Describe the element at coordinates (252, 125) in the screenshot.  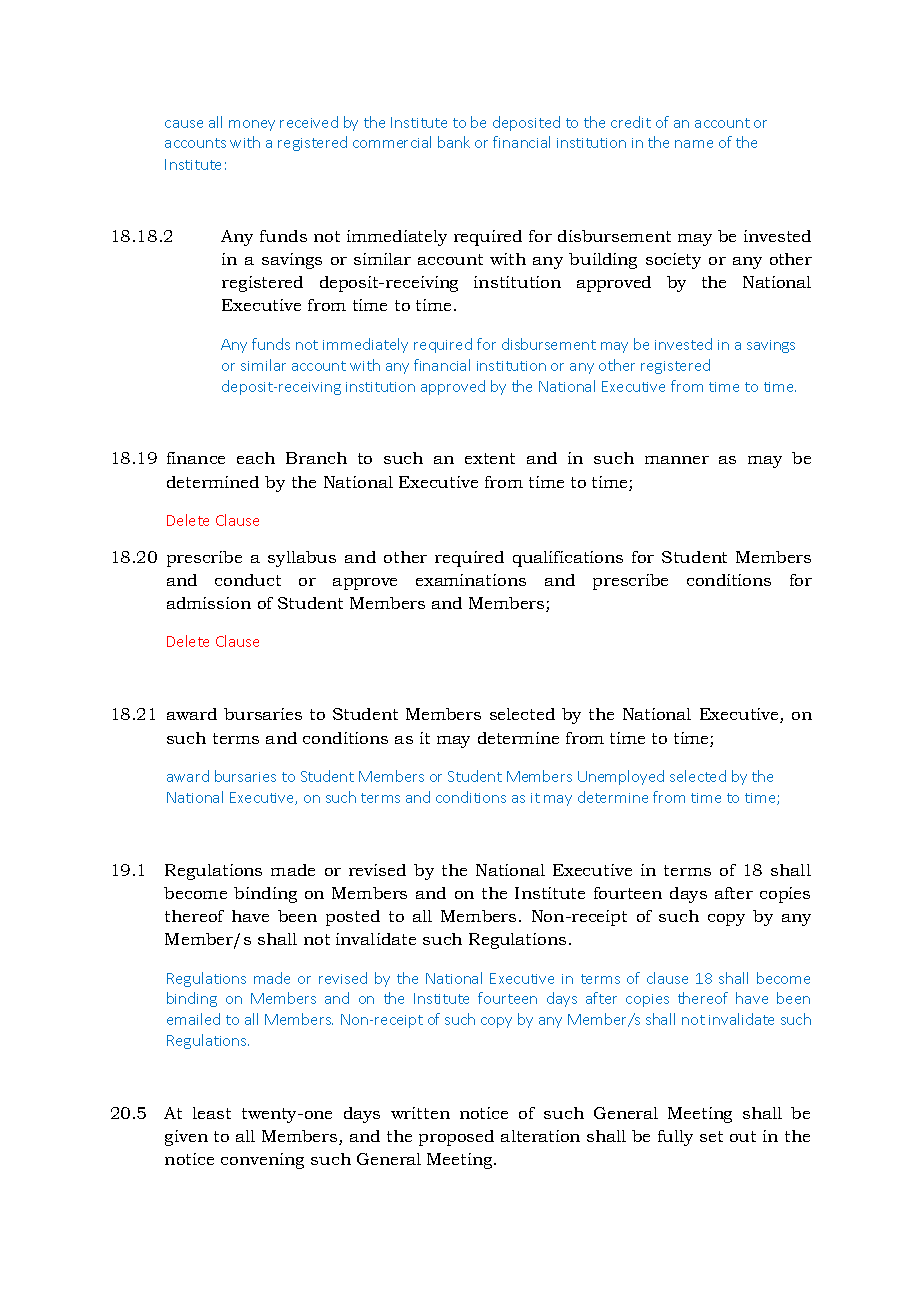
I see `money` at that location.
